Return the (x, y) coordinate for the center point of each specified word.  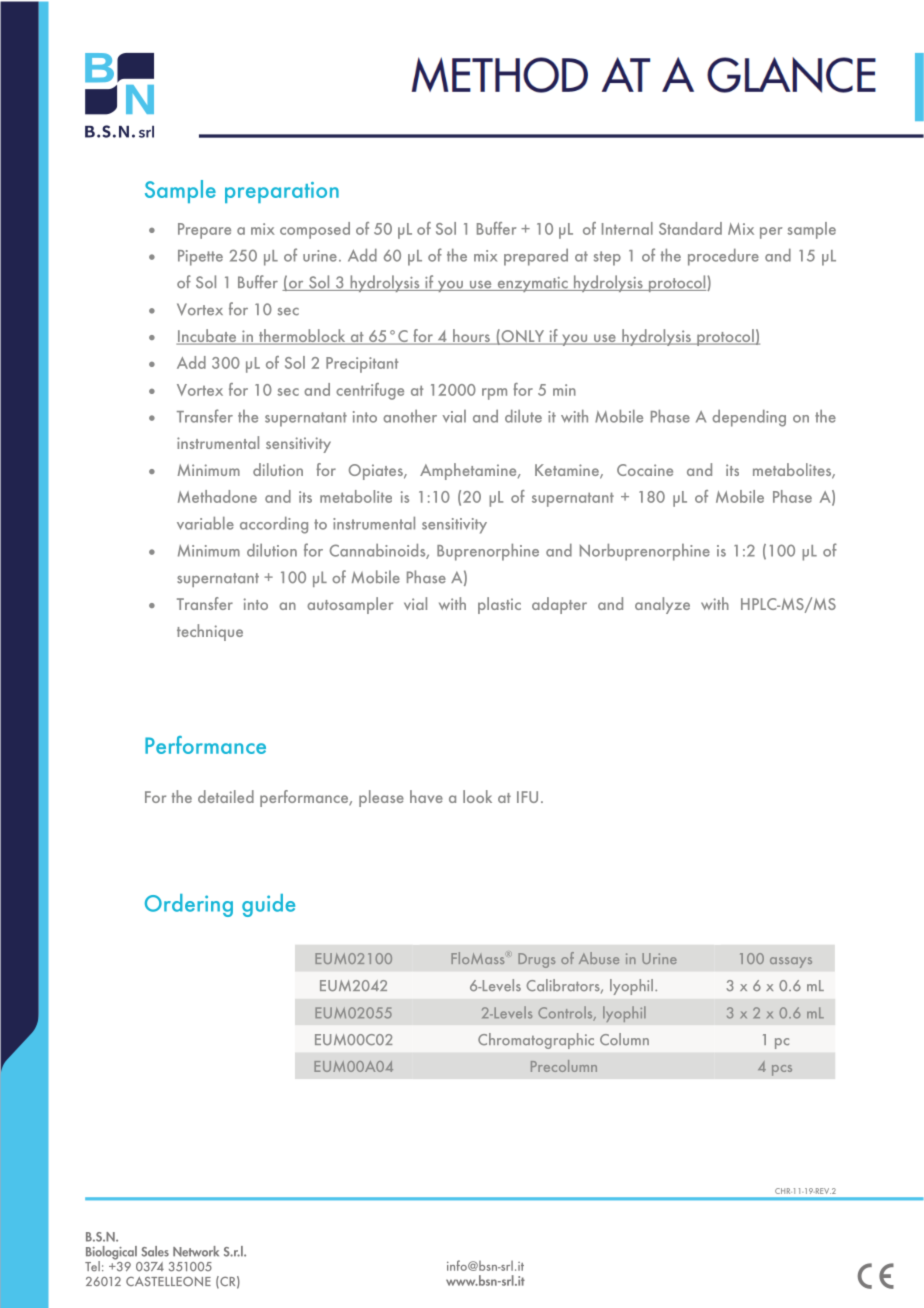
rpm (494, 394)
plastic (499, 605)
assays (791, 962)
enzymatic (532, 284)
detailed (226, 796)
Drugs (536, 960)
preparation (282, 192)
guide (268, 905)
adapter (559, 605)
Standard (690, 228)
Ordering (189, 905)
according (274, 525)
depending (749, 418)
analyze (662, 605)
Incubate (207, 337)
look (477, 796)
